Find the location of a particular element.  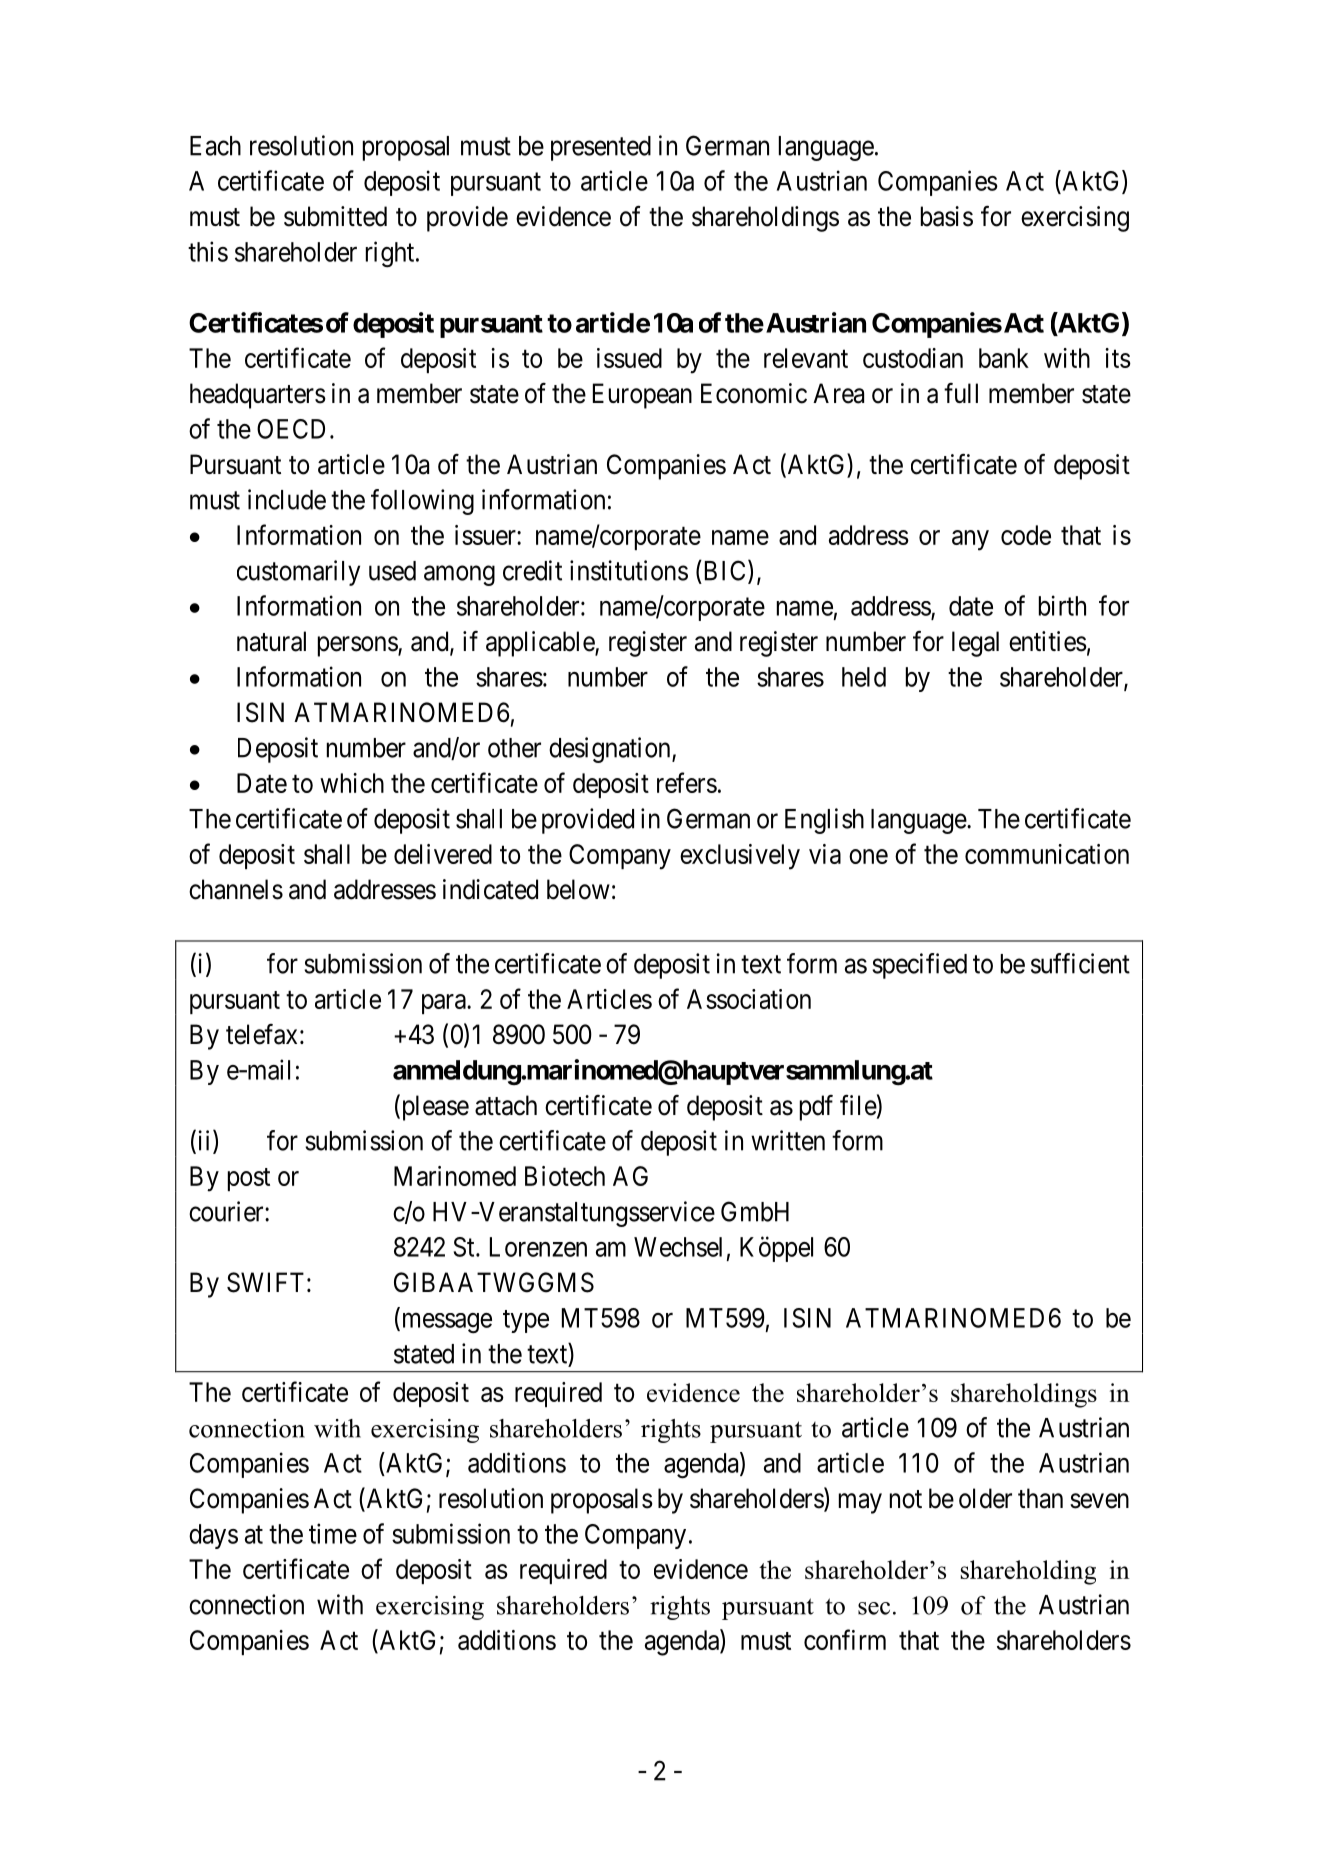

confirm is located at coordinates (845, 1639).
